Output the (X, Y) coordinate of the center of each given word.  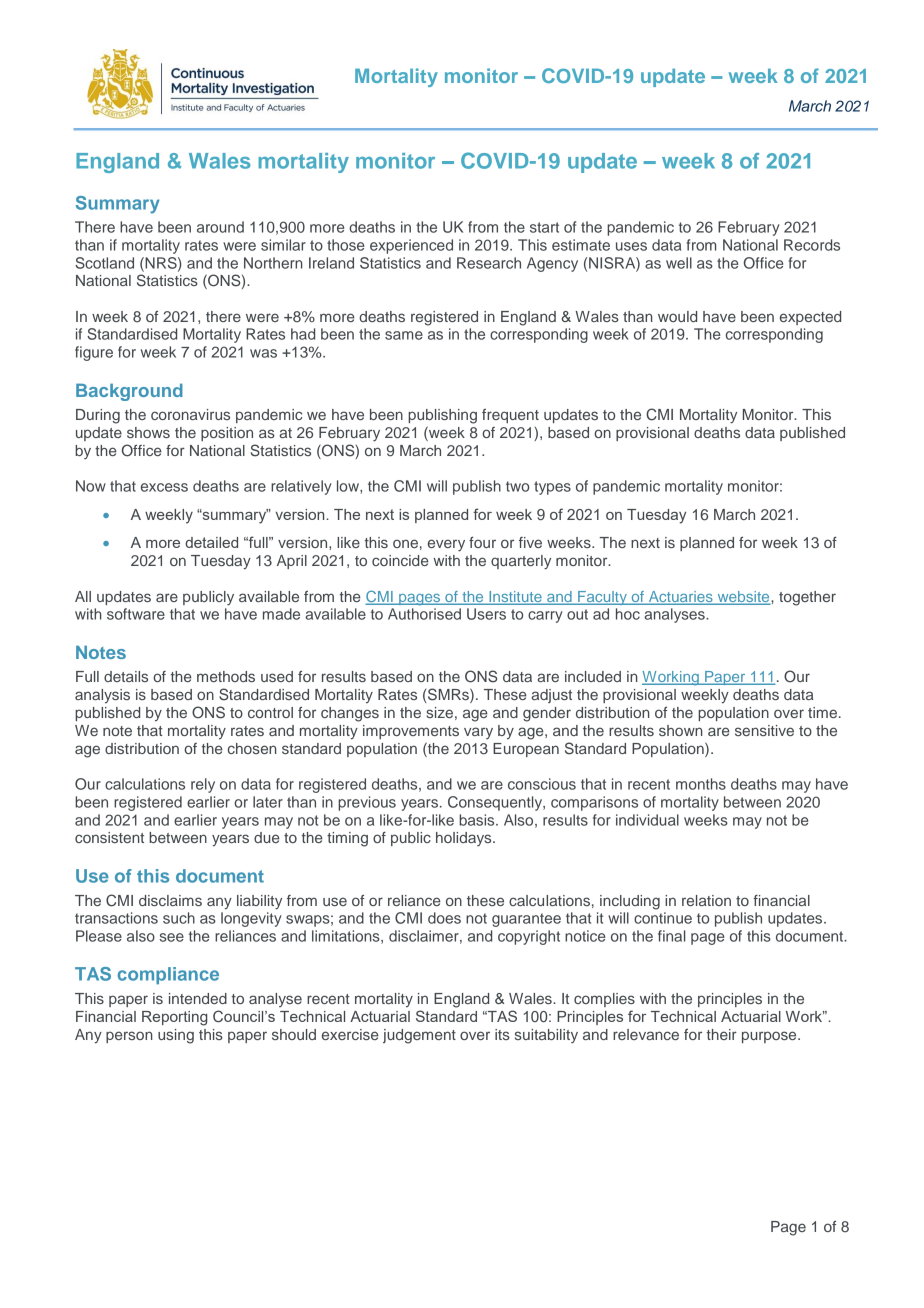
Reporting (174, 1018)
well (679, 263)
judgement (419, 1036)
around (220, 227)
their (722, 1034)
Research (489, 263)
